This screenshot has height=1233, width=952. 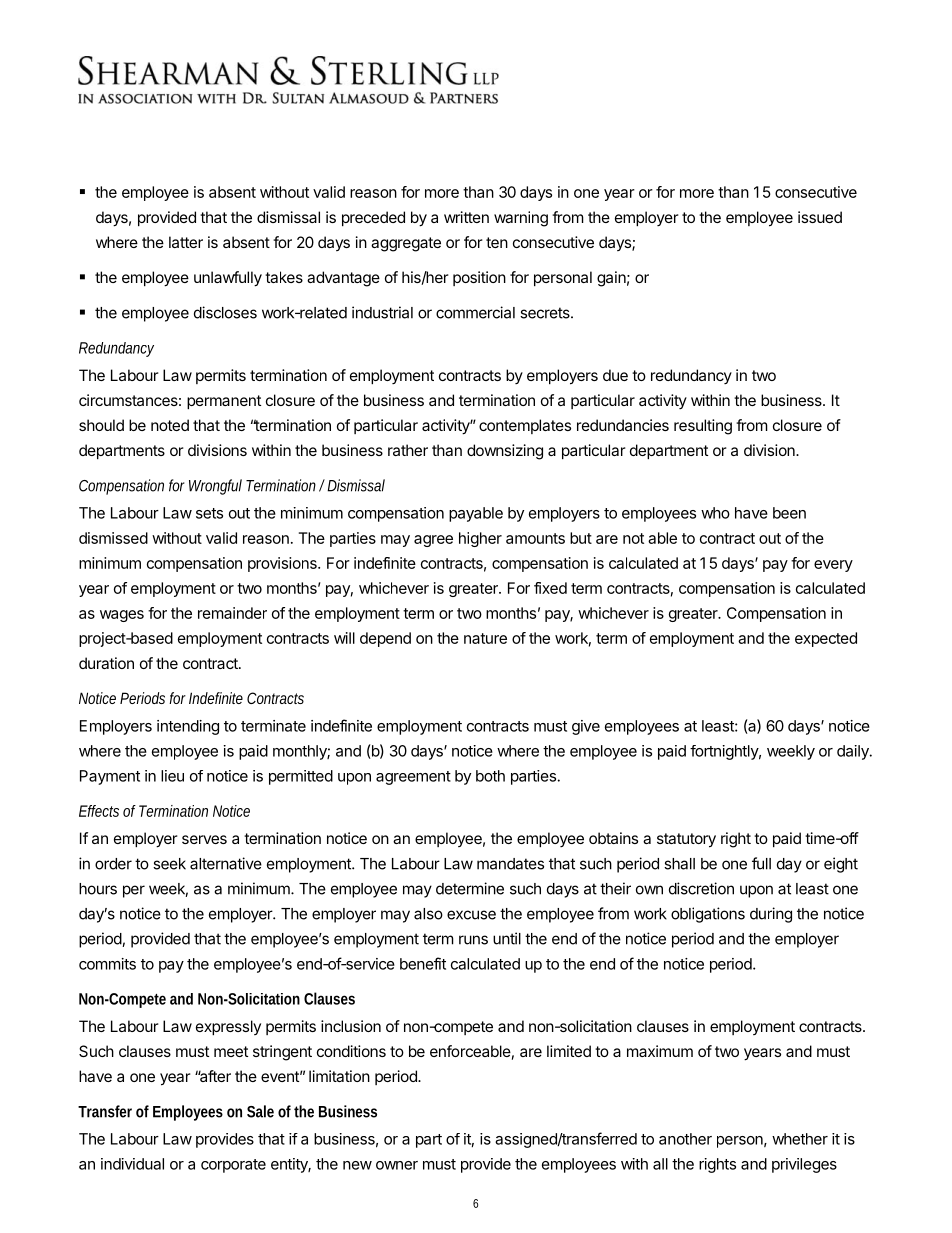 I want to click on lieu, so click(x=172, y=776).
